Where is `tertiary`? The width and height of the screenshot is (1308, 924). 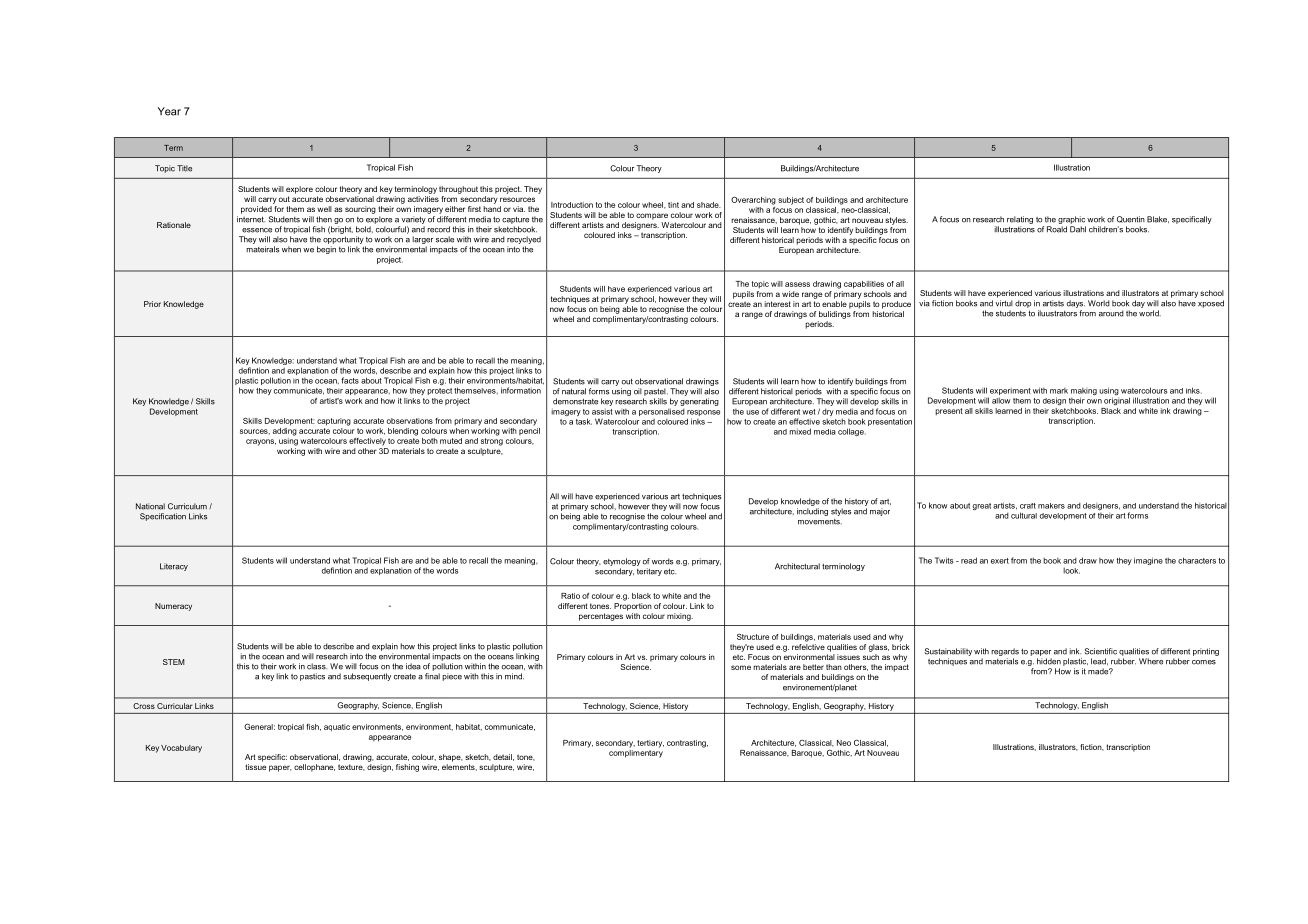
tertiary is located at coordinates (650, 744).
